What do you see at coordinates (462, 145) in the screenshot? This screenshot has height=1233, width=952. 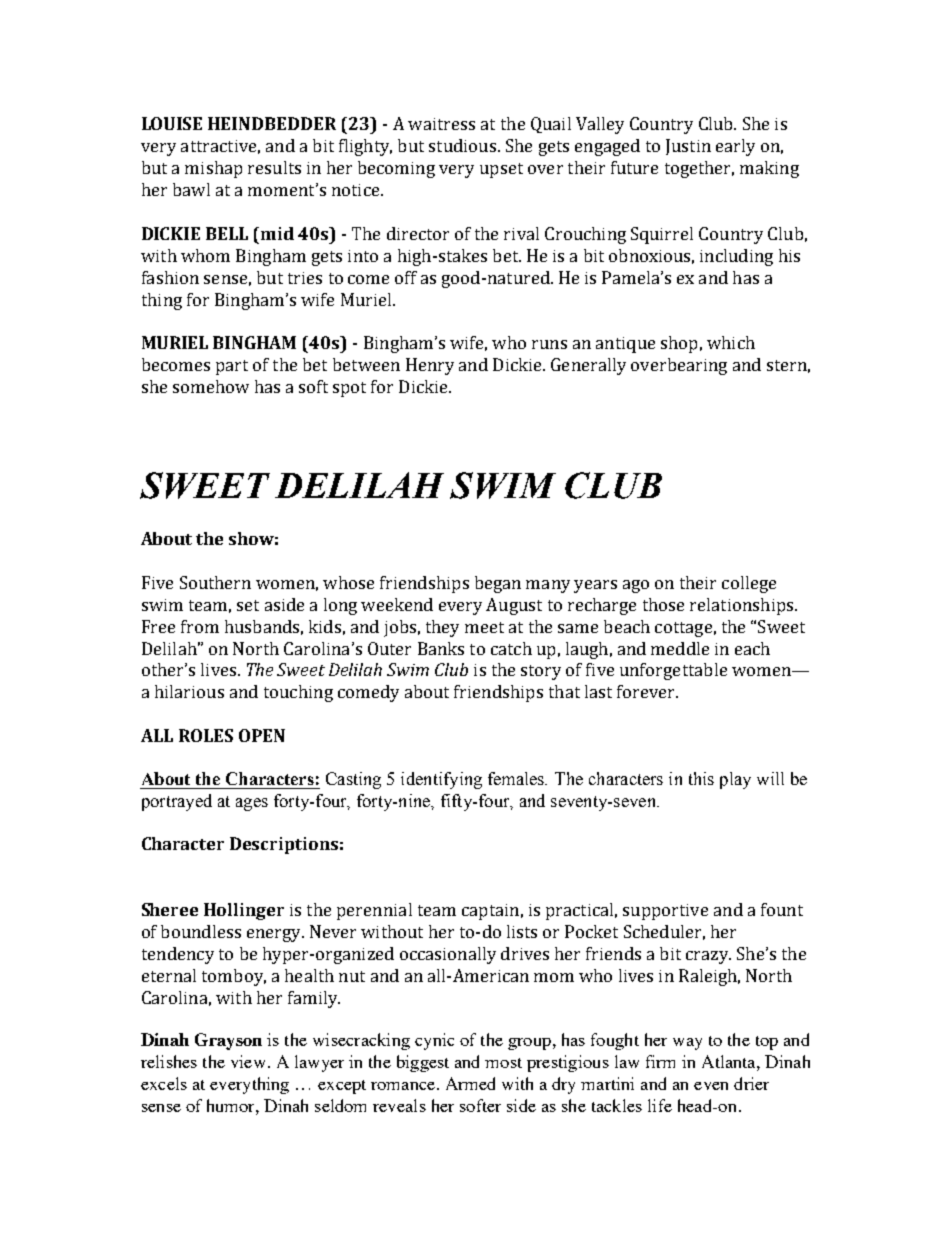 I see `studious` at bounding box center [462, 145].
